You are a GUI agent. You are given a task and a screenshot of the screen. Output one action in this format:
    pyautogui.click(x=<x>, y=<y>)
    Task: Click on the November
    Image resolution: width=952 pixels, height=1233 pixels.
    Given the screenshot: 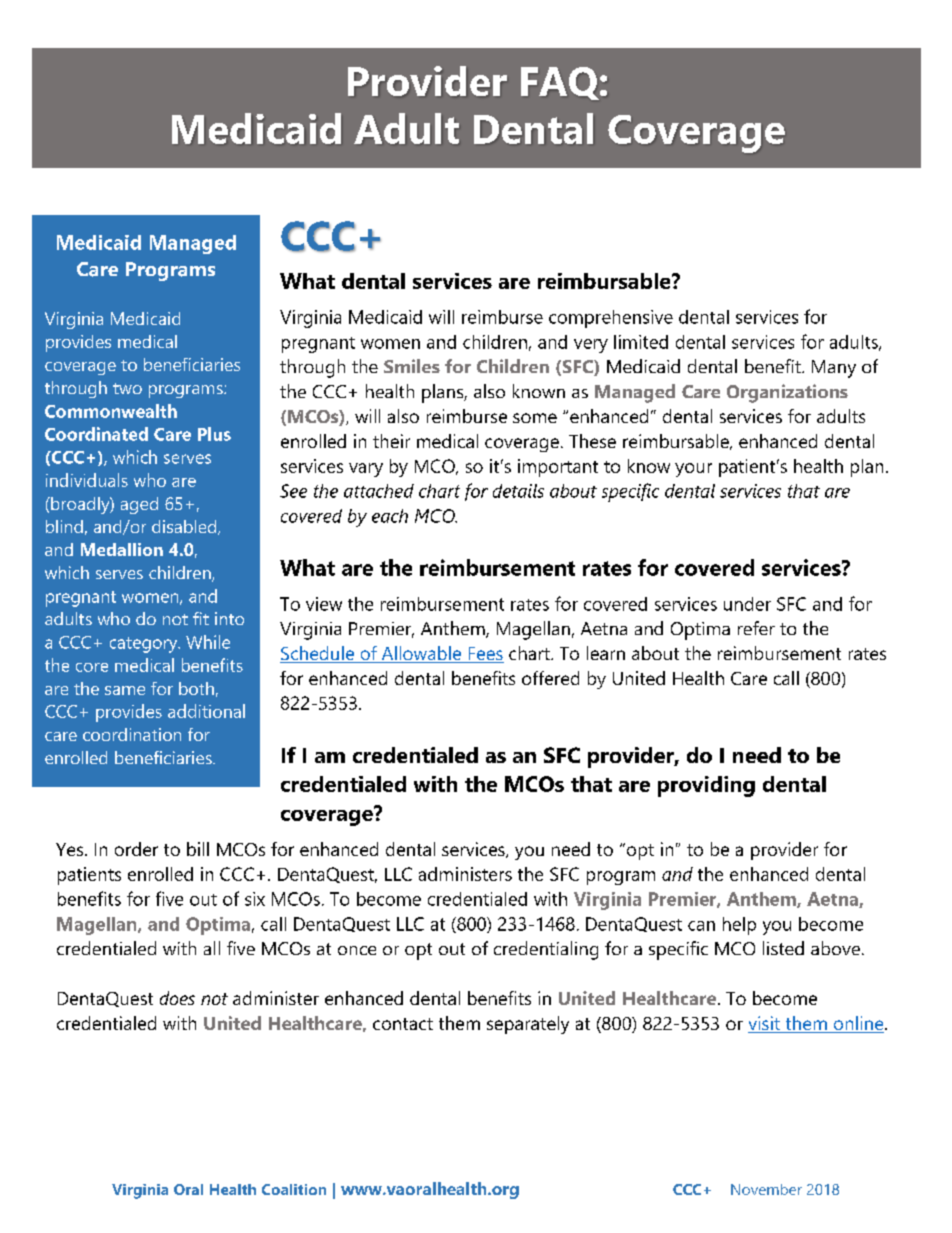 What is the action you would take?
    pyautogui.click(x=766, y=1189)
